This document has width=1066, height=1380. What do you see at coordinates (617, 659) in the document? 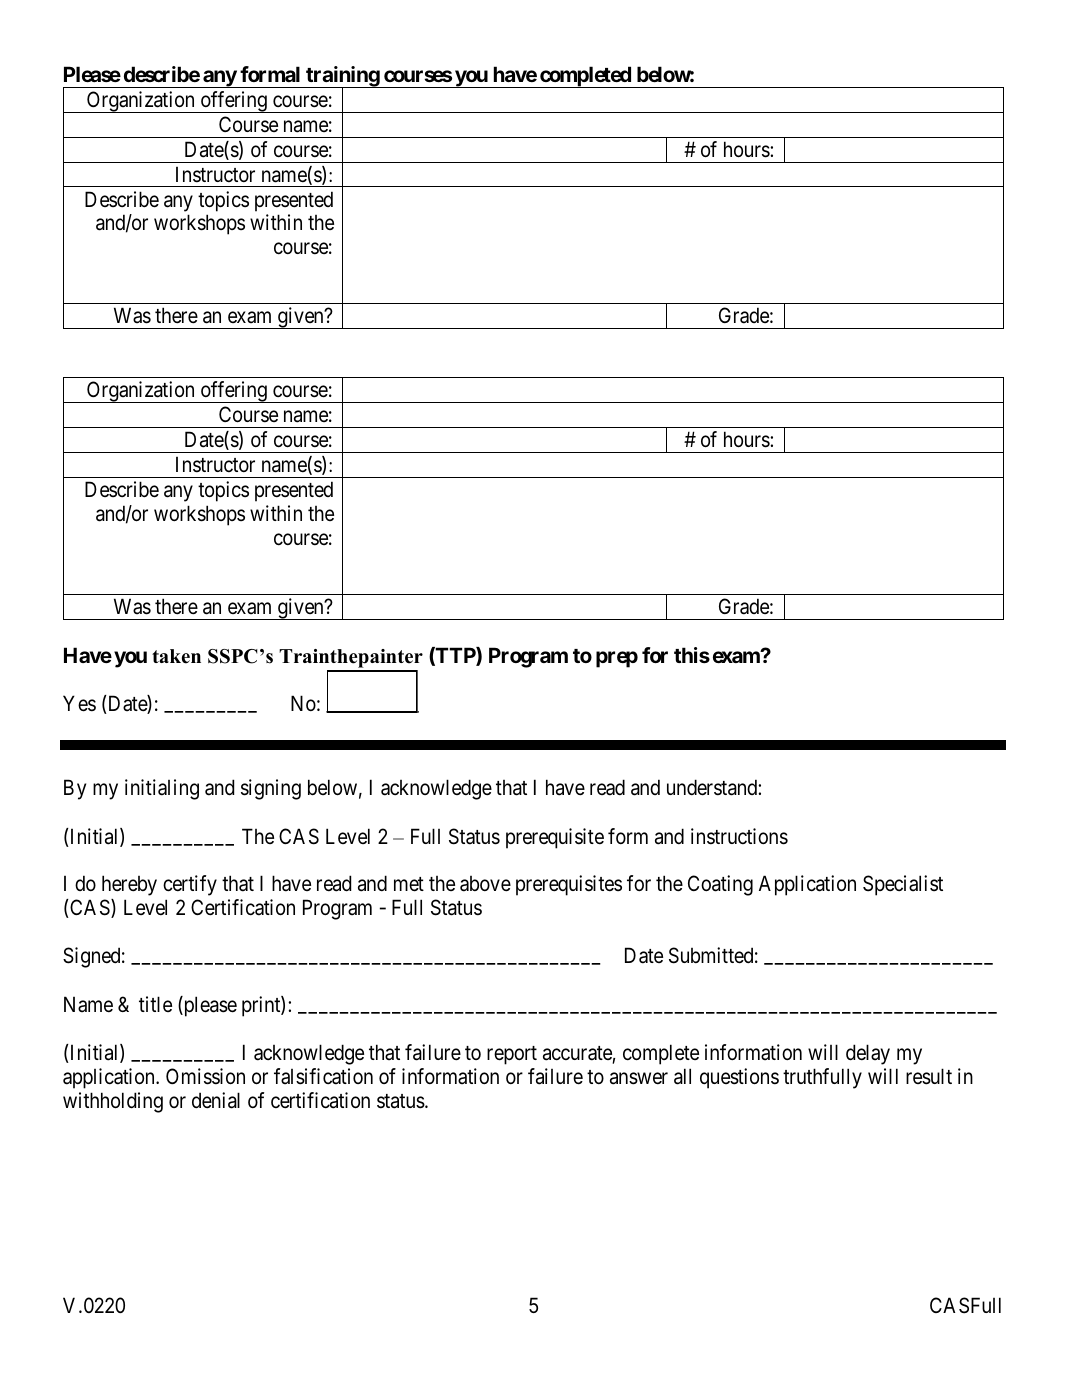
I see `prep` at bounding box center [617, 659].
